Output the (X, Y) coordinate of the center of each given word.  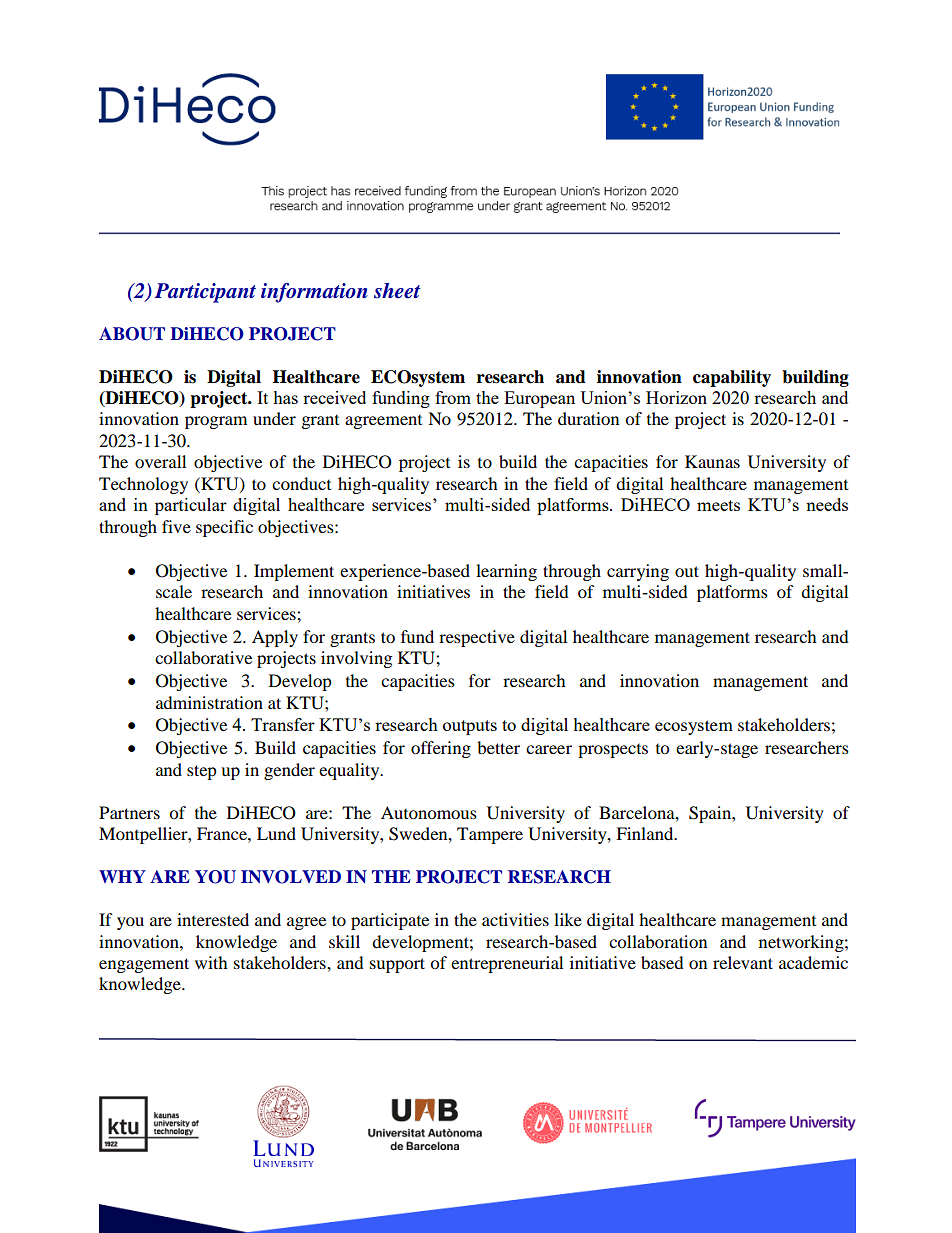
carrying (638, 572)
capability (732, 378)
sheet (397, 291)
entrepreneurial (507, 964)
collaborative (203, 657)
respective (477, 638)
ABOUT (132, 334)
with (211, 962)
